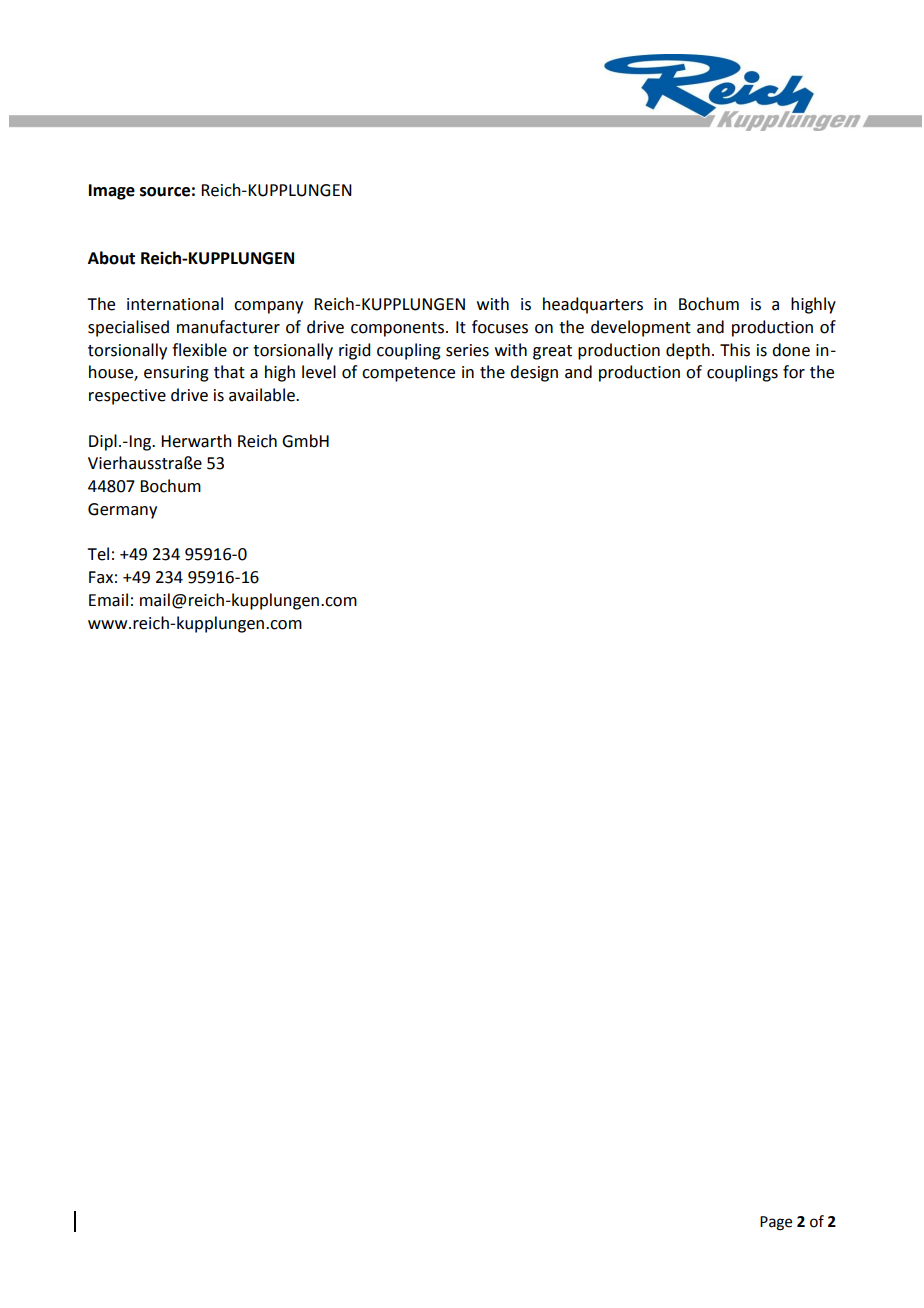 This screenshot has width=924, height=1308. Describe the element at coordinates (791, 350) in the screenshot. I see `done` at that location.
